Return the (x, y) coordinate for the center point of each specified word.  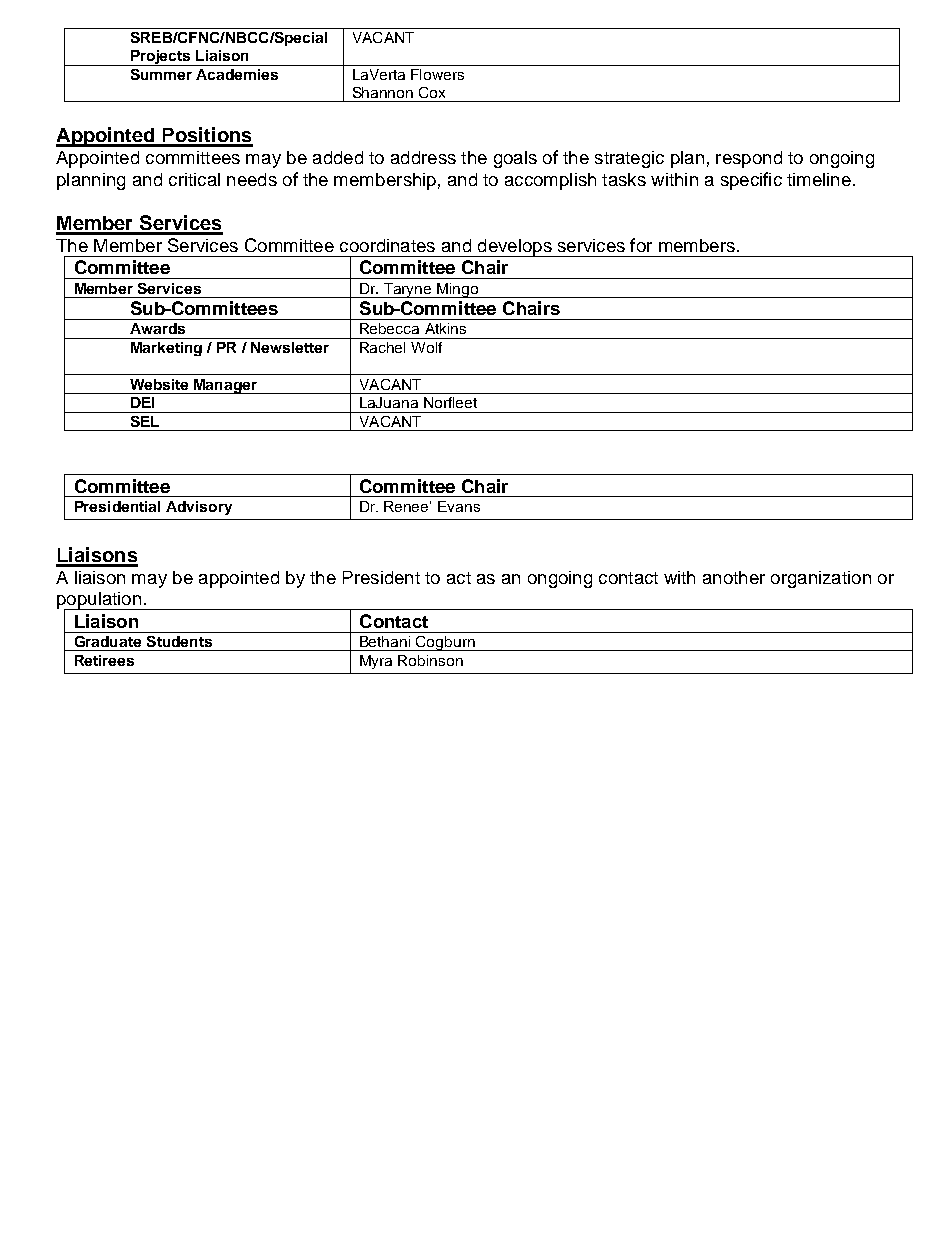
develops (514, 248)
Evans (459, 506)
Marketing (166, 349)
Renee (407, 506)
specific (751, 181)
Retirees (104, 660)
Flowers (437, 74)
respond (749, 159)
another (734, 577)
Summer (161, 74)
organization (821, 579)
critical (194, 179)
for (641, 245)
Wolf (426, 347)
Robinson (430, 660)
